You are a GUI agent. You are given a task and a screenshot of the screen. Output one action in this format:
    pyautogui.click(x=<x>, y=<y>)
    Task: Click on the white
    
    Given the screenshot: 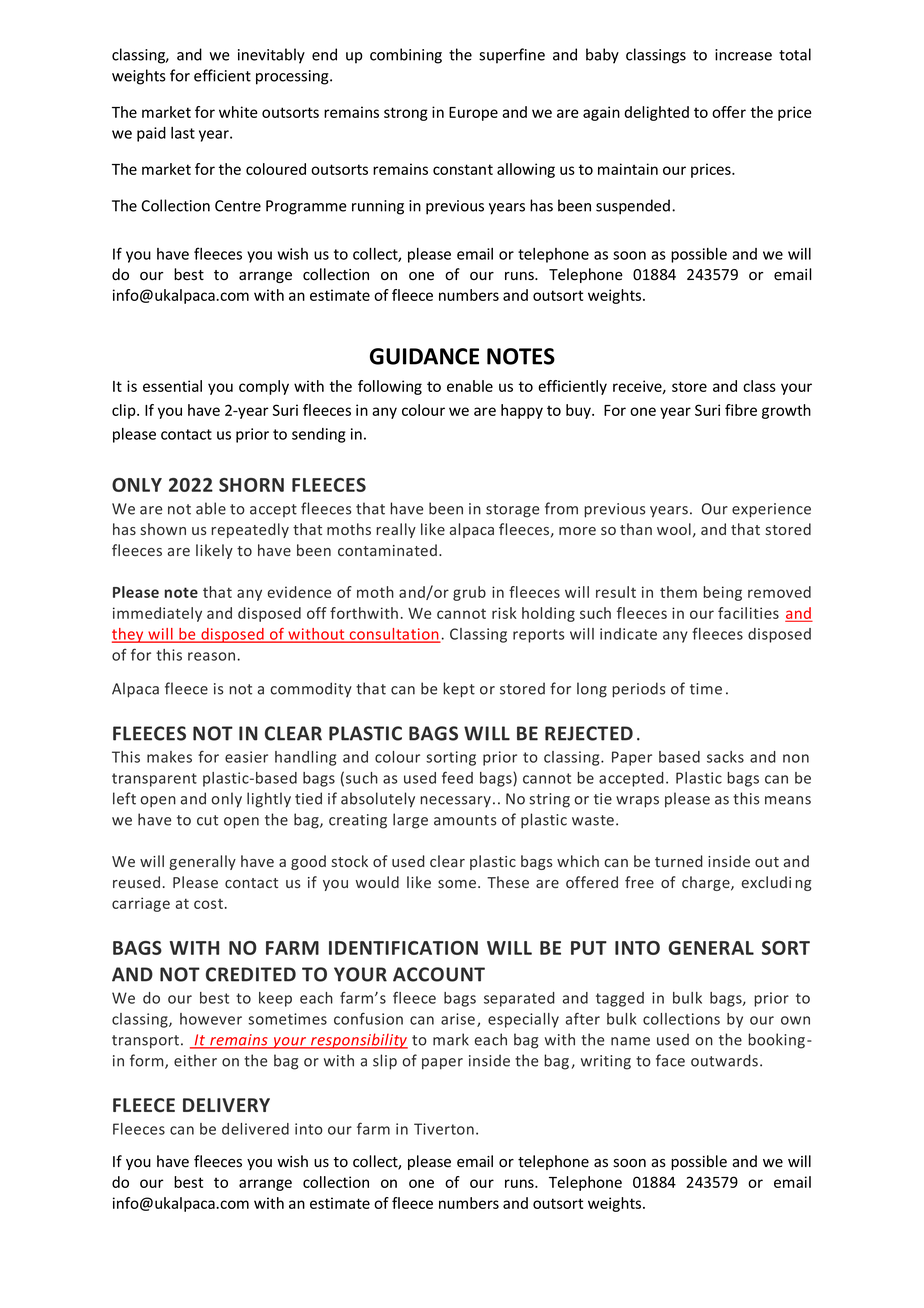 What is the action you would take?
    pyautogui.click(x=238, y=112)
